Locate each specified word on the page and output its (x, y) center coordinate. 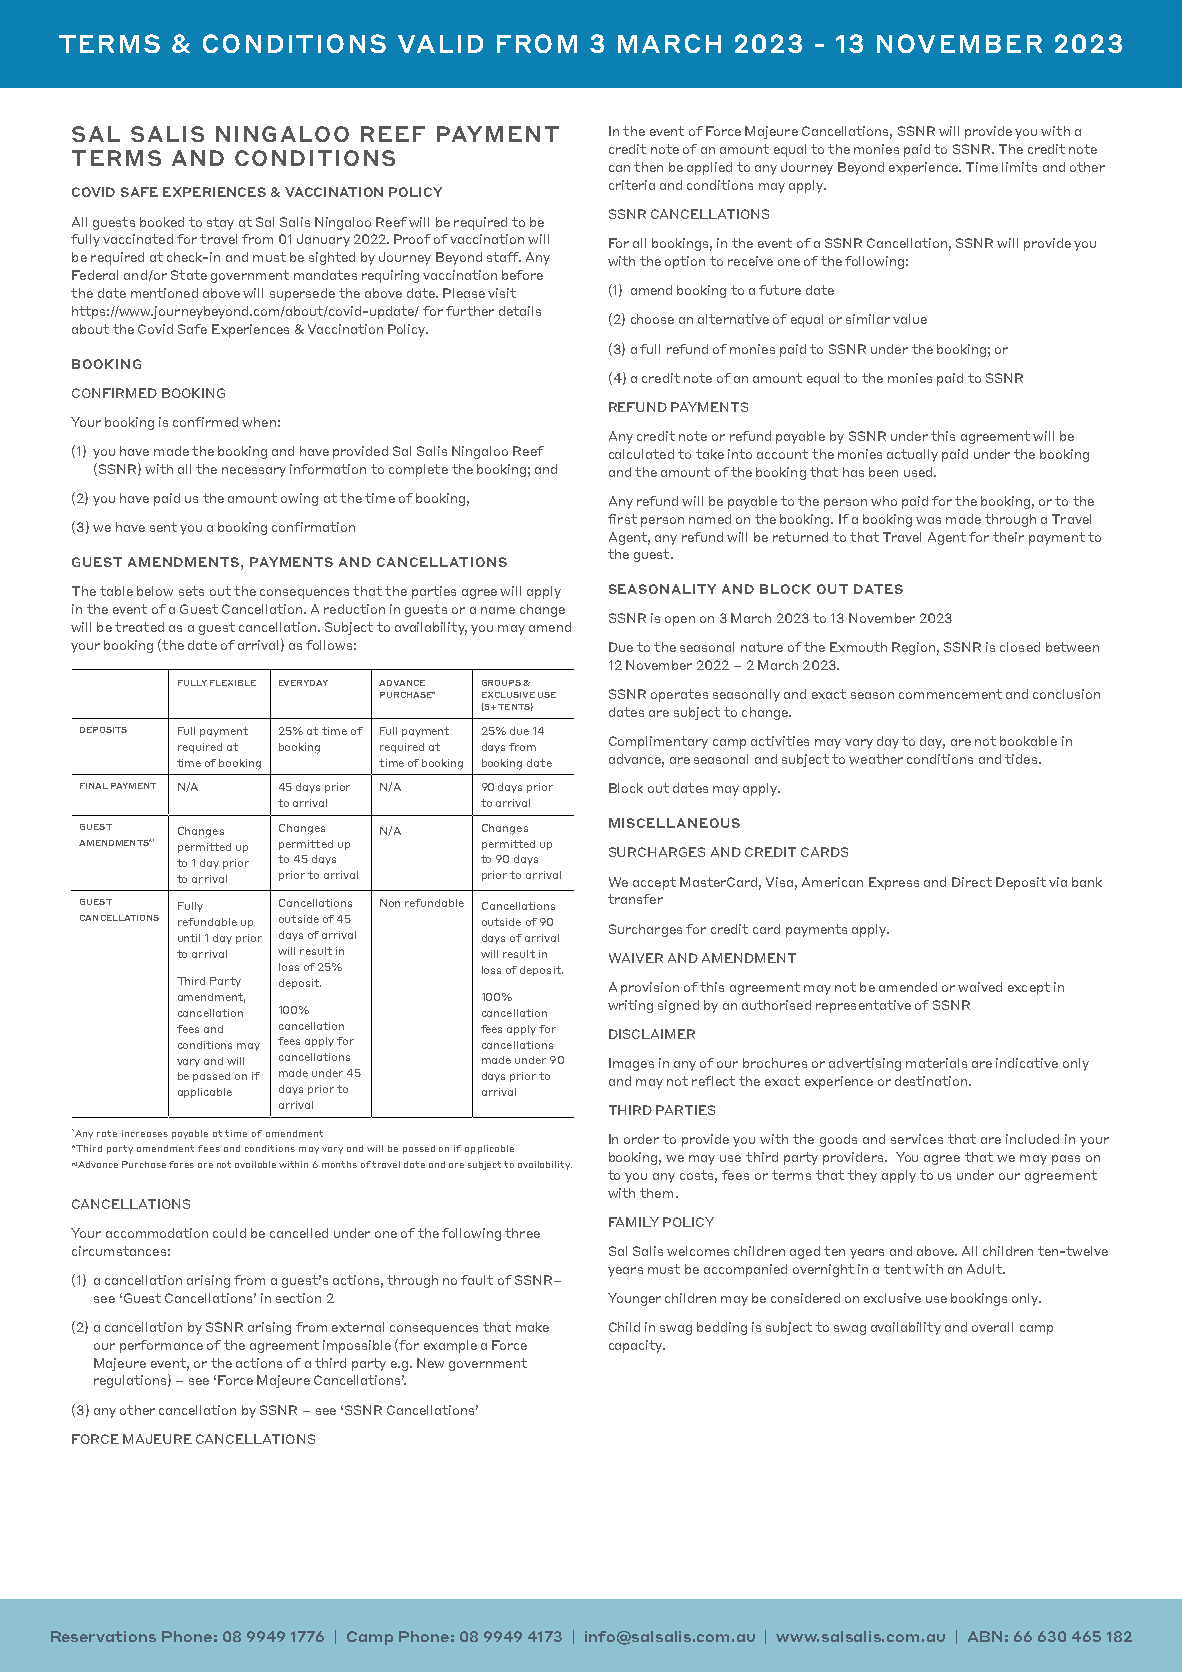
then (648, 167)
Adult (985, 1269)
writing (630, 1006)
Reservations (103, 1636)
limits (1019, 167)
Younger (634, 1299)
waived (980, 987)
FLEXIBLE (233, 683)
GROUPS (501, 683)
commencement (950, 694)
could (229, 1233)
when (259, 422)
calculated (641, 454)
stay (220, 223)
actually (912, 455)
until (189, 938)
